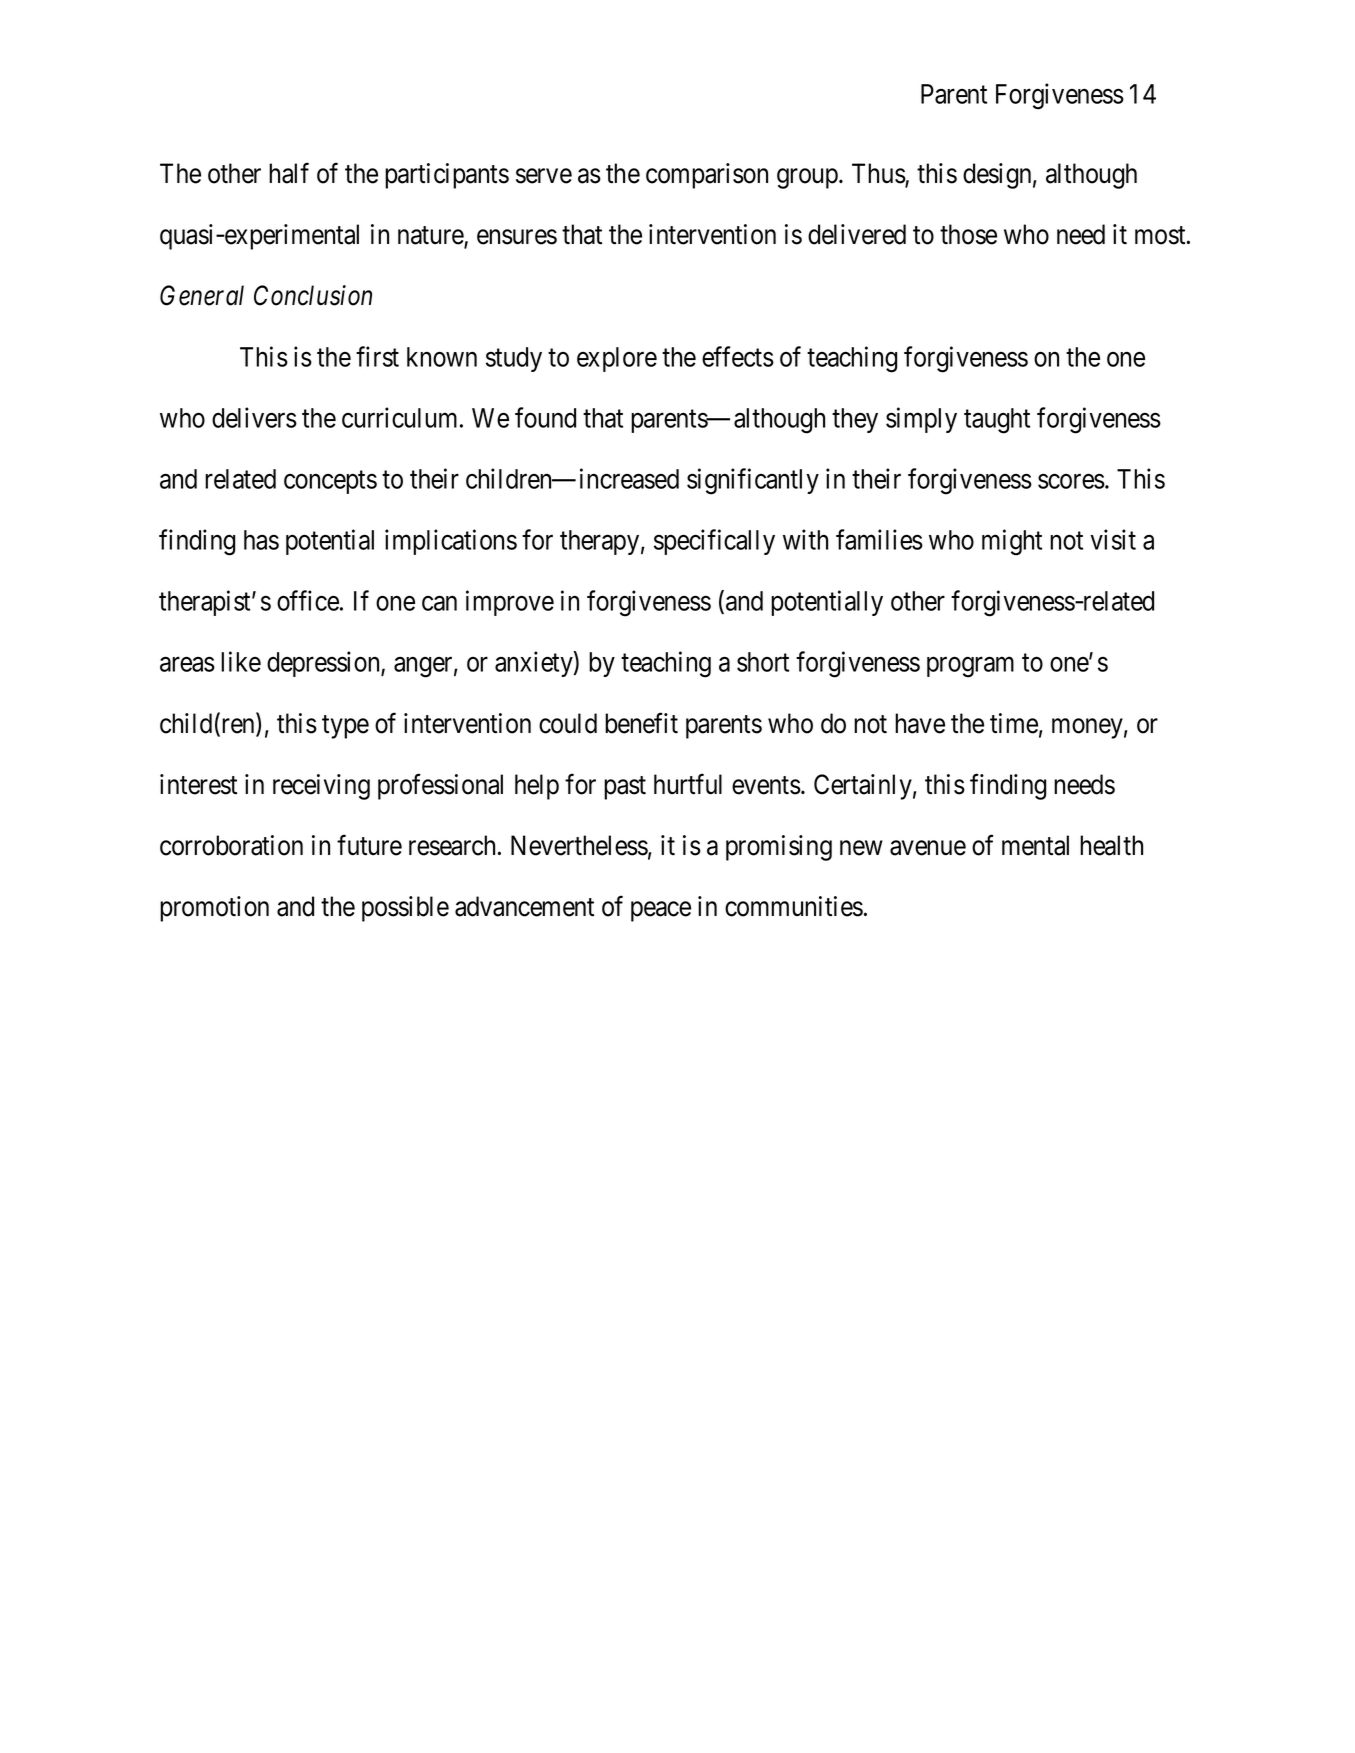 Image resolution: width=1355 pixels, height=1753 pixels. What do you see at coordinates (289, 173) in the document?
I see `half` at bounding box center [289, 173].
